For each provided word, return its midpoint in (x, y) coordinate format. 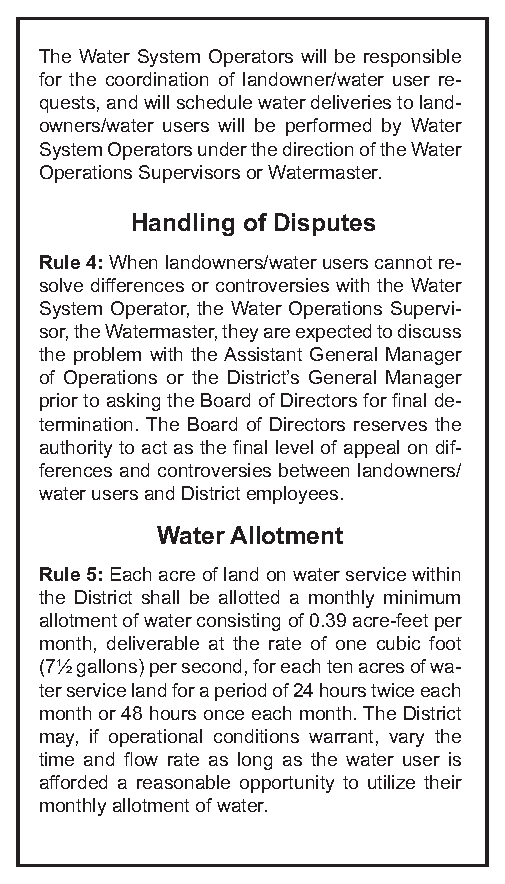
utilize (391, 782)
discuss (429, 331)
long (255, 761)
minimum (422, 597)
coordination (157, 79)
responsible (412, 58)
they (240, 333)
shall (160, 597)
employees (292, 495)
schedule (214, 102)
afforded (73, 782)
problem (107, 356)
